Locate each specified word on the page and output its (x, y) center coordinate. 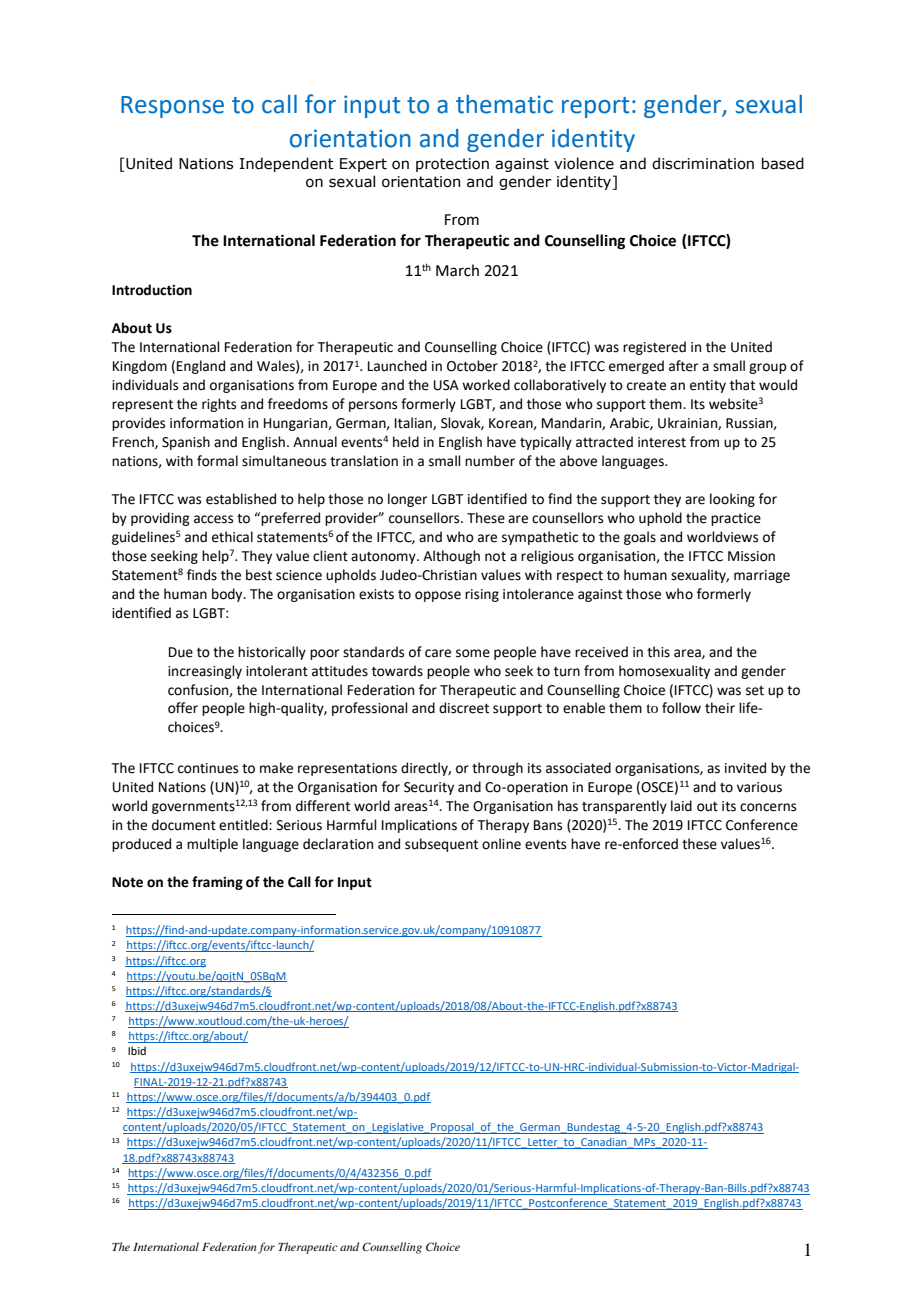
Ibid (137, 1050)
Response (172, 107)
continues (208, 768)
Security (429, 788)
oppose (438, 596)
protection (452, 165)
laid (681, 806)
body (228, 595)
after (683, 366)
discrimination (703, 163)
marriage (762, 576)
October (472, 366)
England (201, 367)
